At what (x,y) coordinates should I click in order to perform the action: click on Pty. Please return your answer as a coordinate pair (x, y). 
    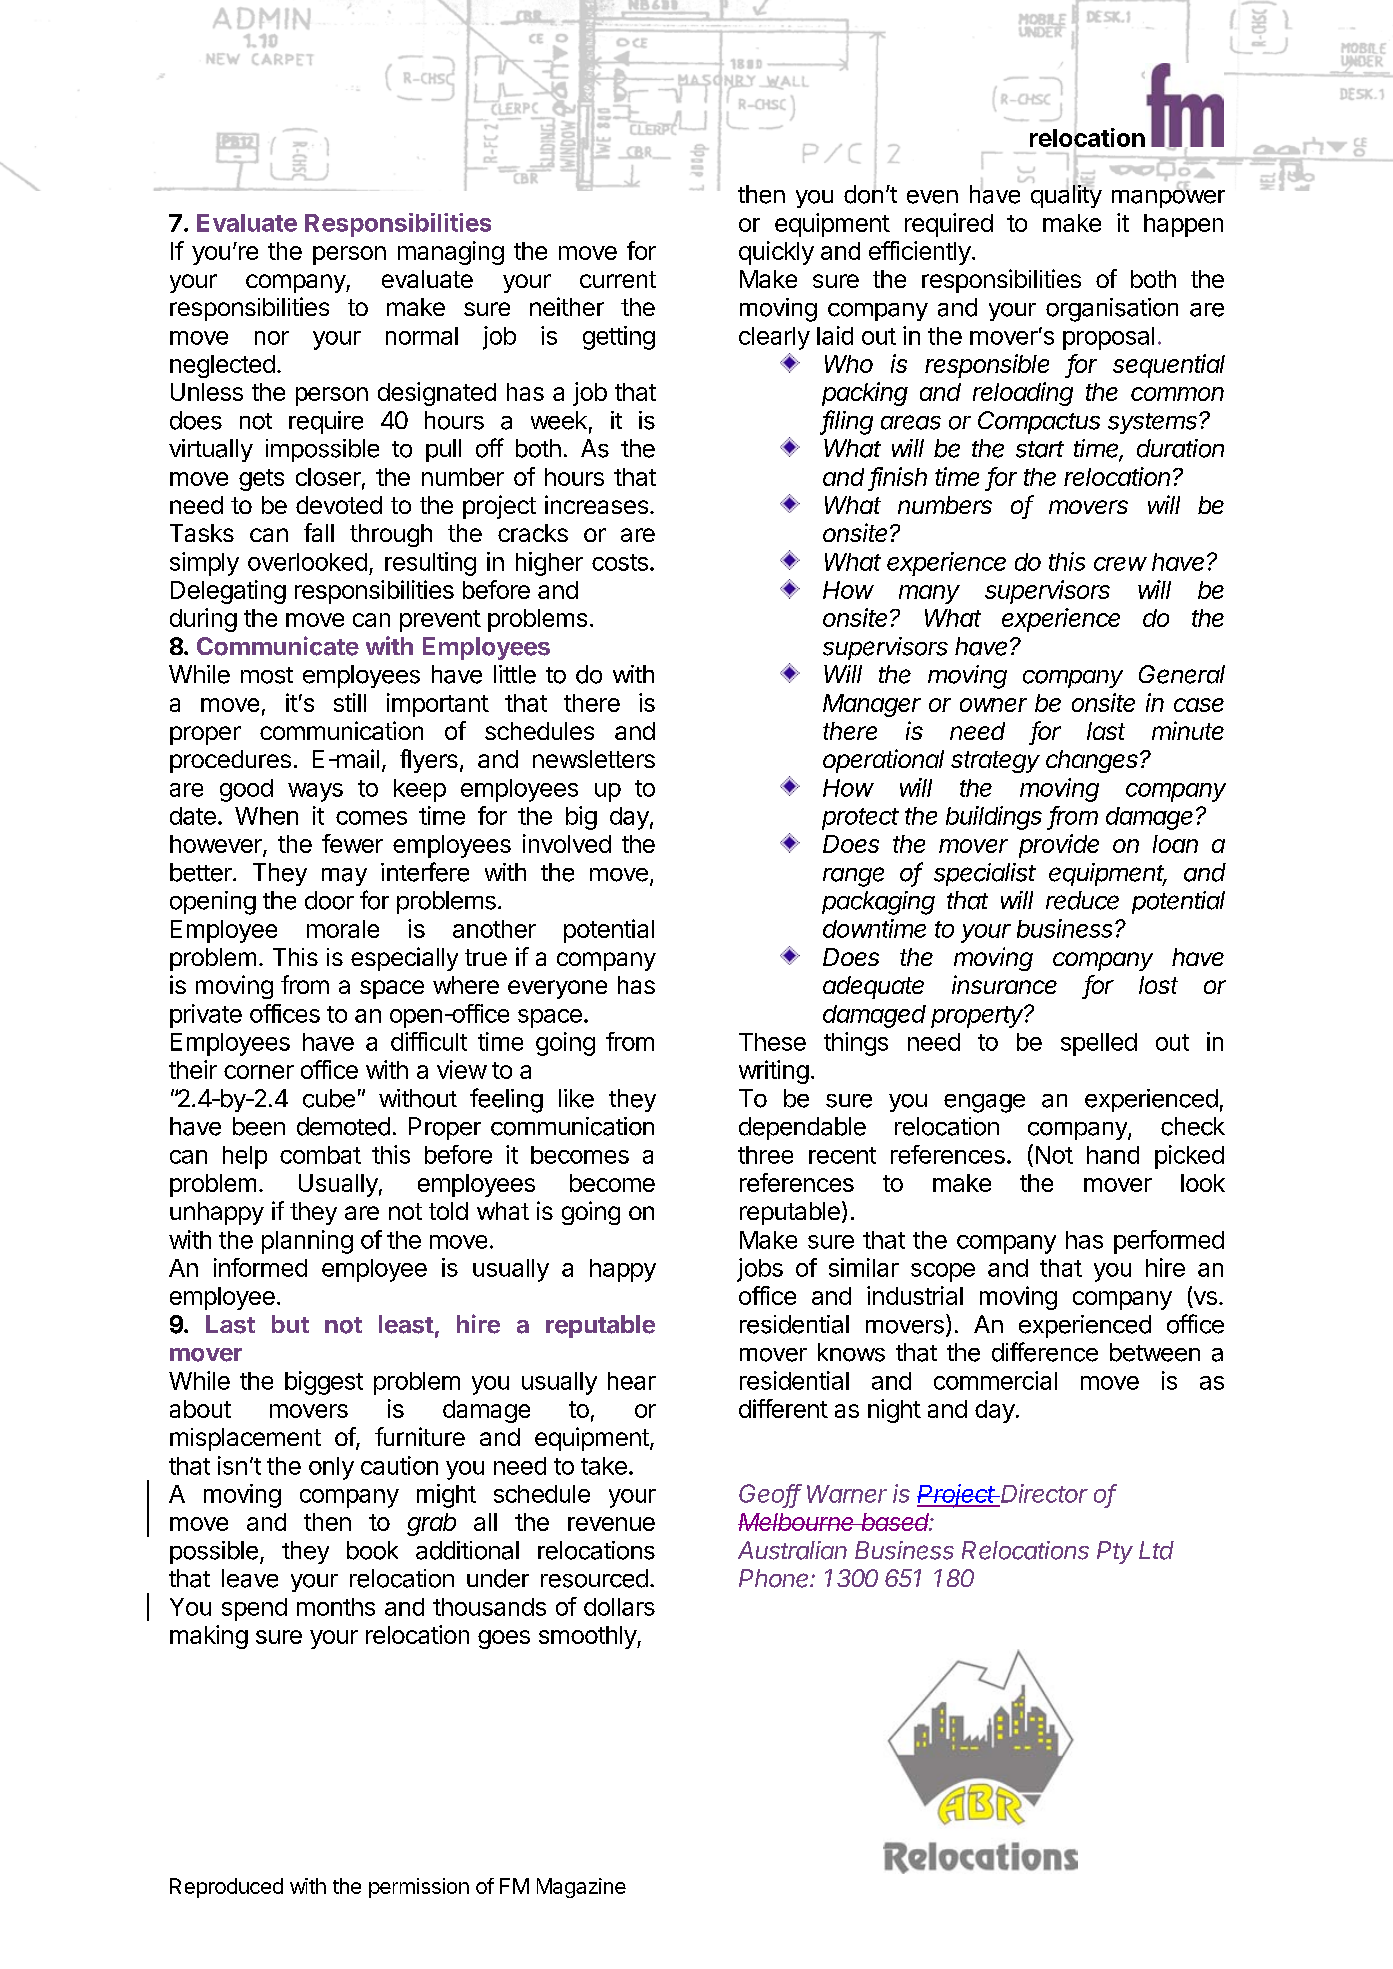
    Looking at the image, I should click on (1115, 1552).
